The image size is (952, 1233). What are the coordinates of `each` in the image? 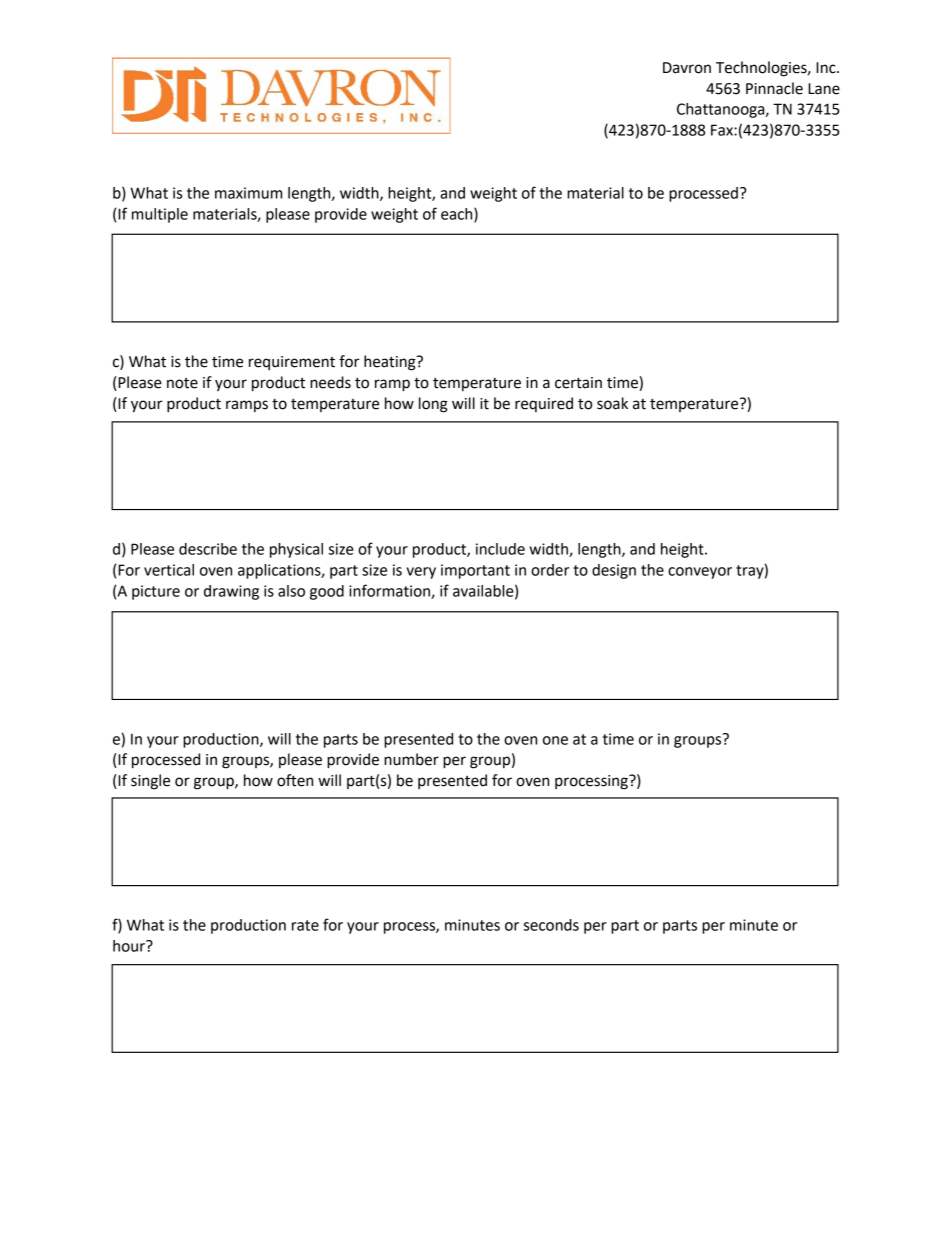 It's located at (458, 215).
